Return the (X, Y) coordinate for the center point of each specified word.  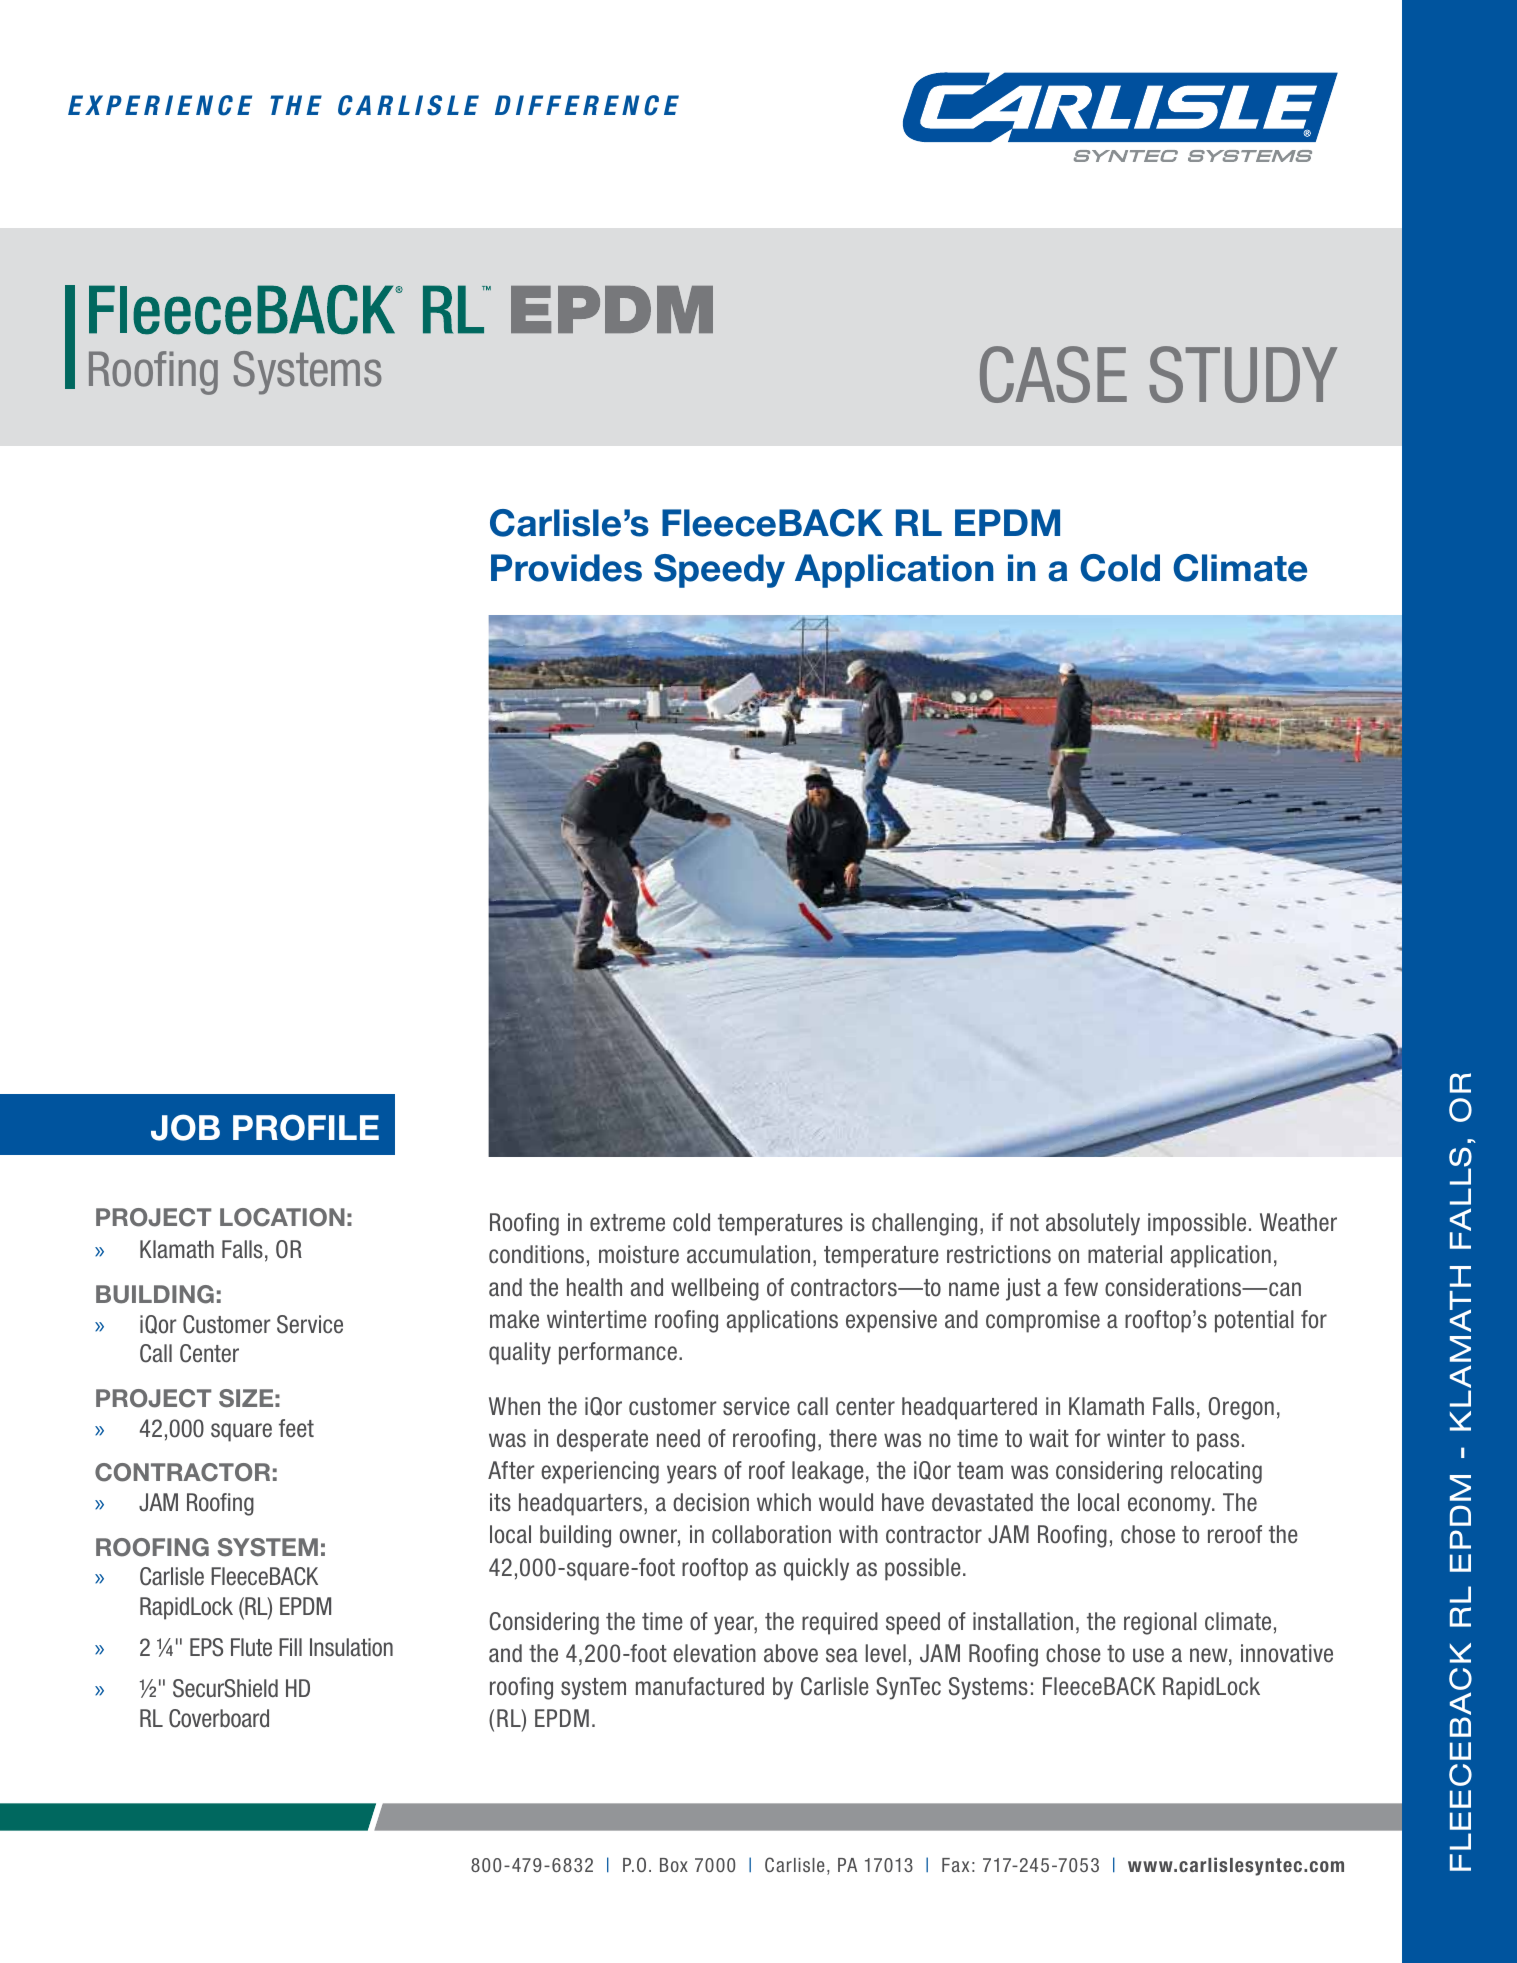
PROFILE (306, 1127)
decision (711, 1502)
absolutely (1093, 1224)
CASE (1053, 374)
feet (296, 1428)
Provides (566, 568)
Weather (1298, 1222)
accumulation (748, 1254)
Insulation (351, 1647)
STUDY (1243, 374)
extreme (627, 1223)
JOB (185, 1127)
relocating (1216, 1472)
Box (674, 1865)
